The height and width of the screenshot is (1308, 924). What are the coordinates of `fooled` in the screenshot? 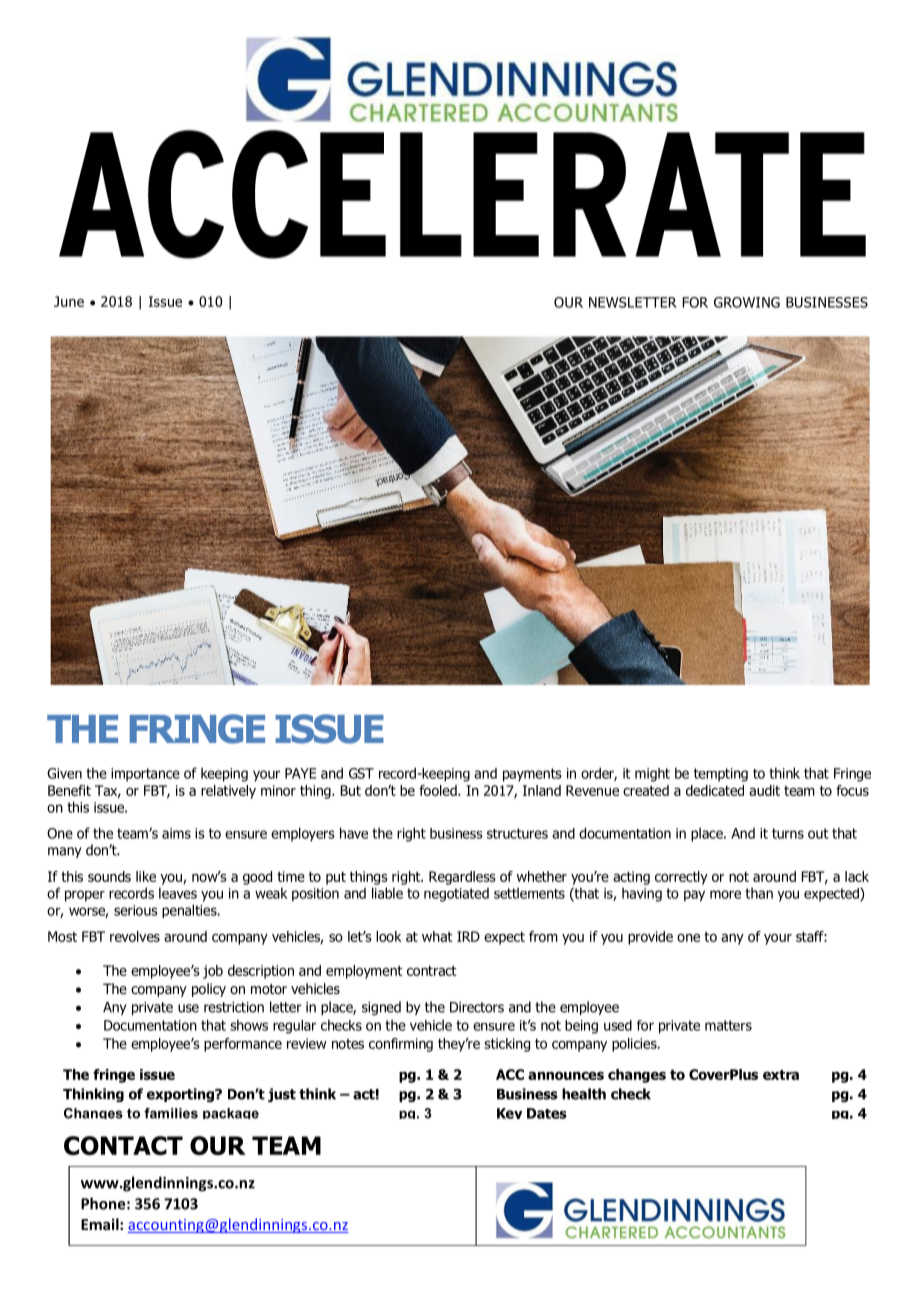 It's located at (439, 790).
